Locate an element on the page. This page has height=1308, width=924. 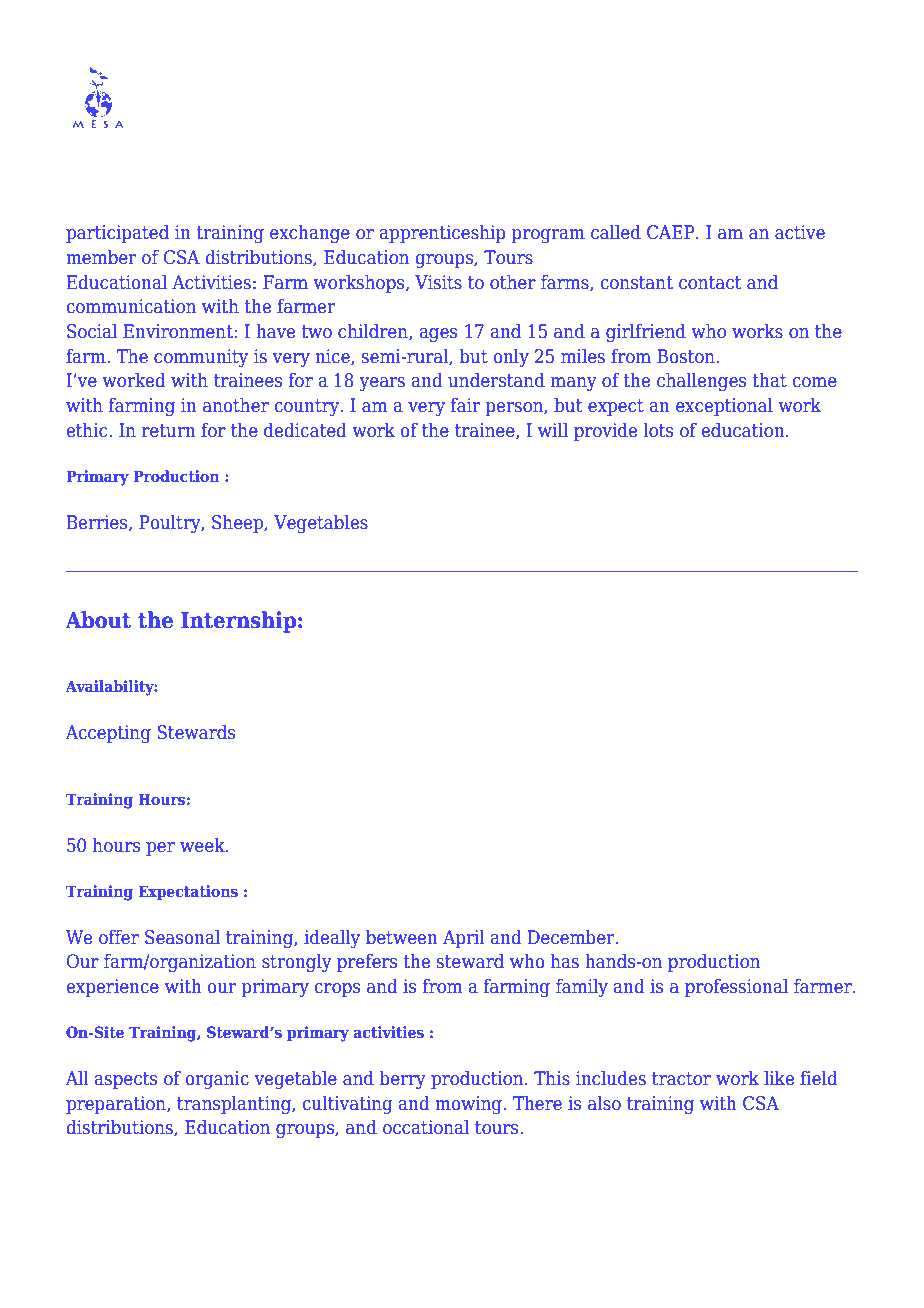
apprenticeship is located at coordinates (443, 234).
